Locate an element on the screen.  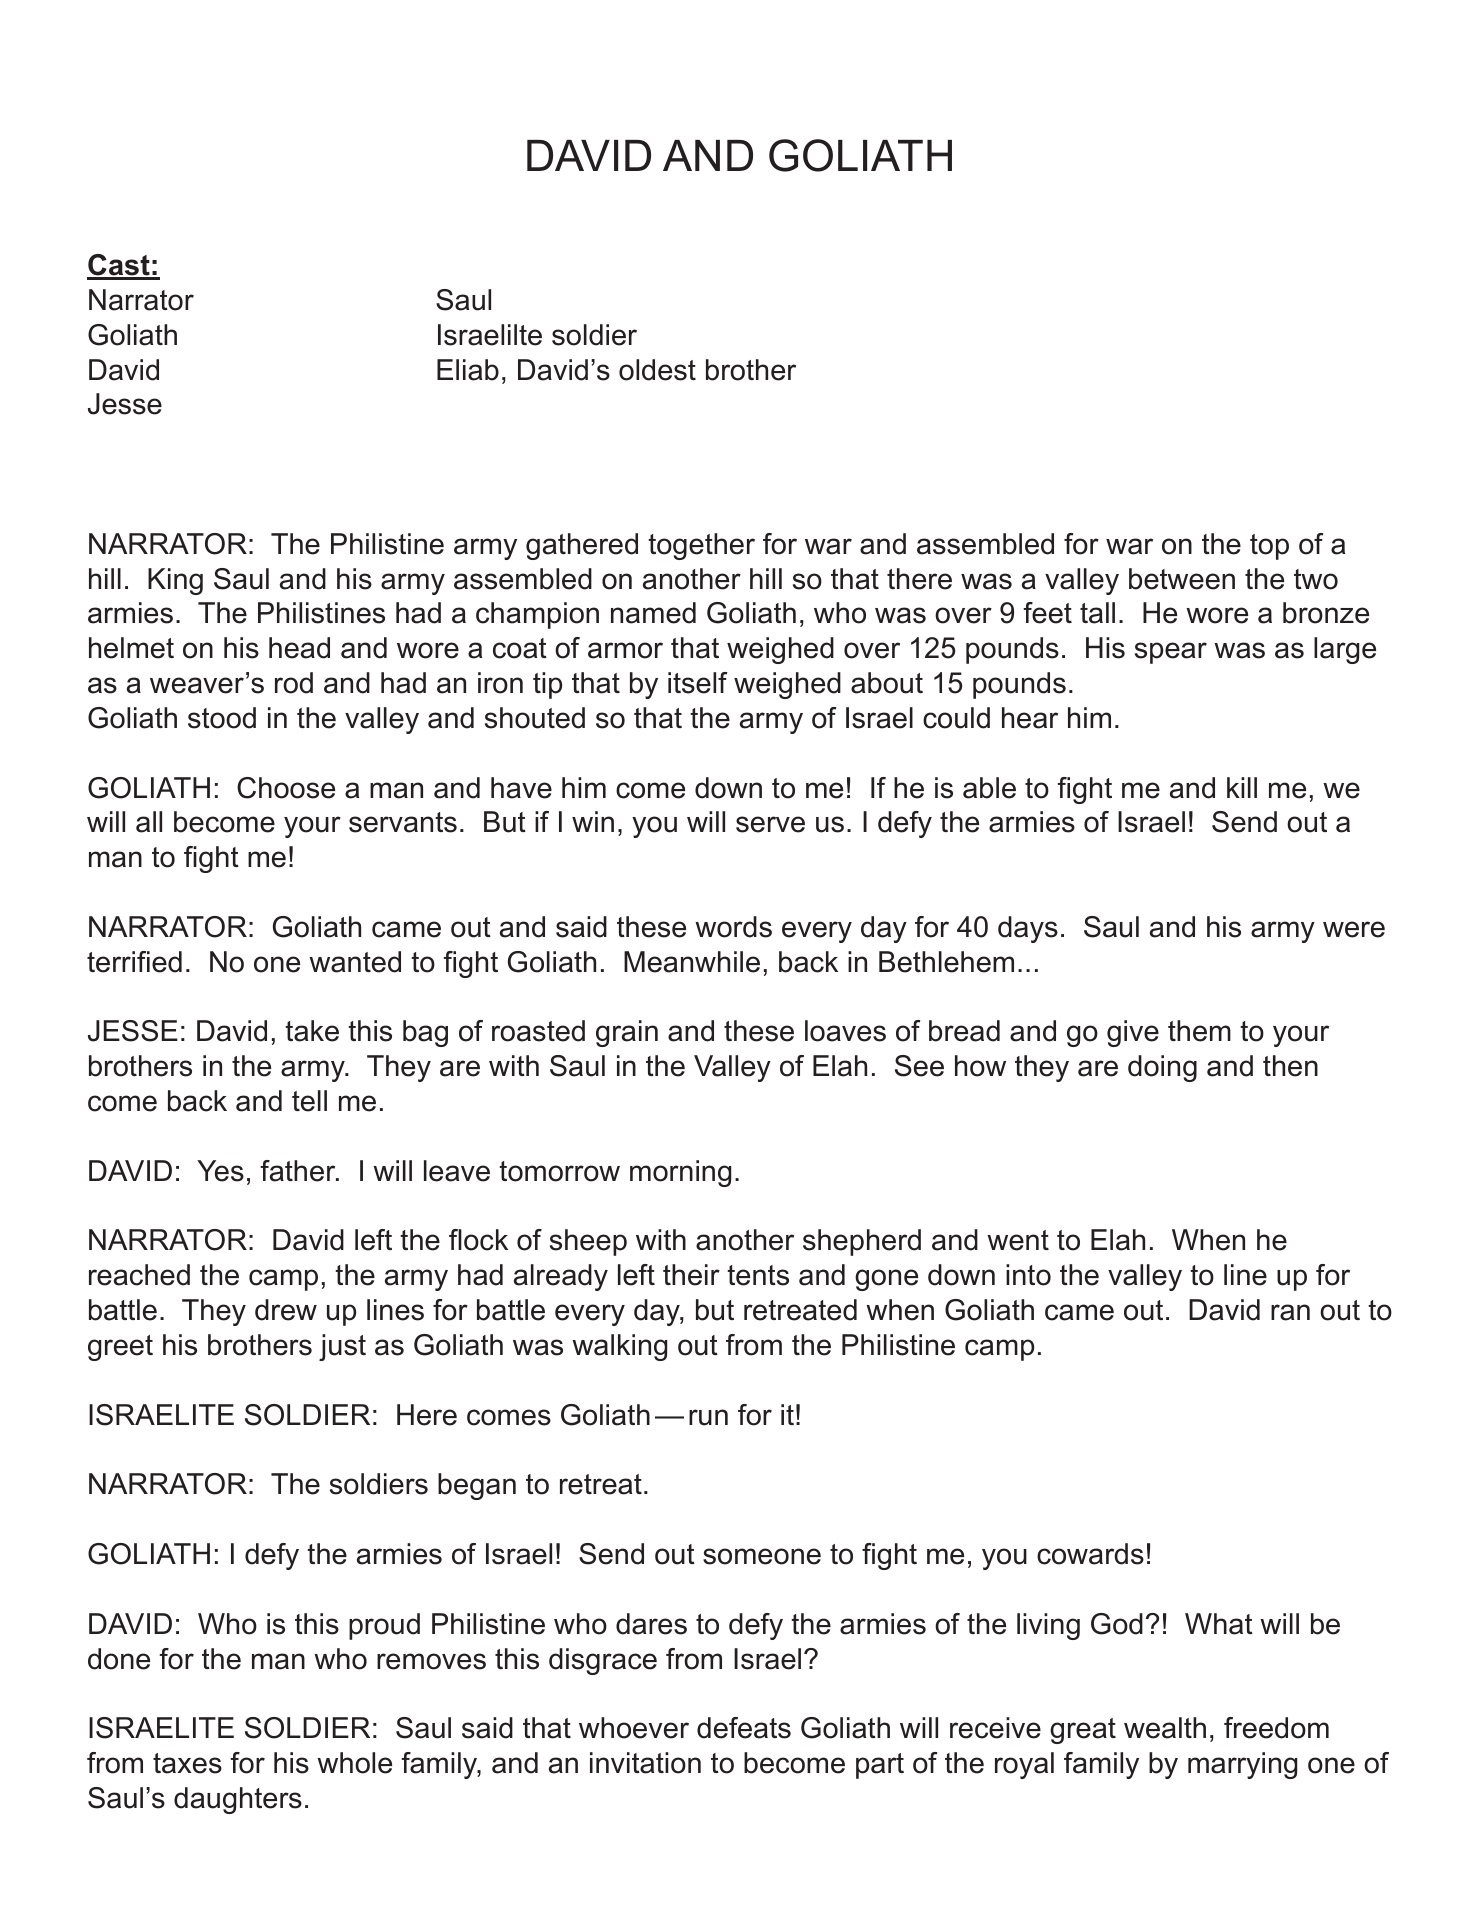
ran is located at coordinates (1290, 1312).
